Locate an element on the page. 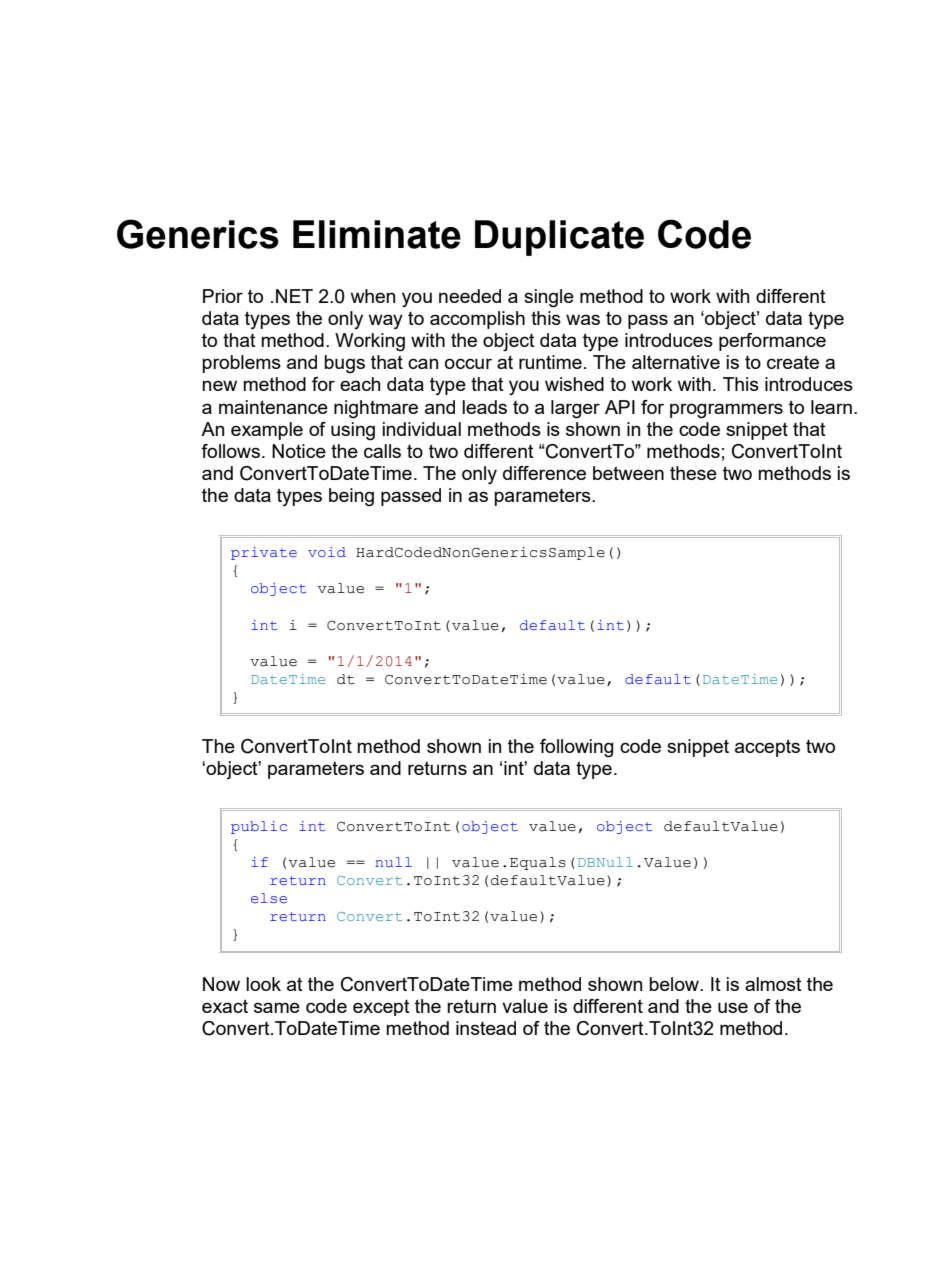 The width and height of the page is (952, 1270). accepts is located at coordinates (767, 748).
